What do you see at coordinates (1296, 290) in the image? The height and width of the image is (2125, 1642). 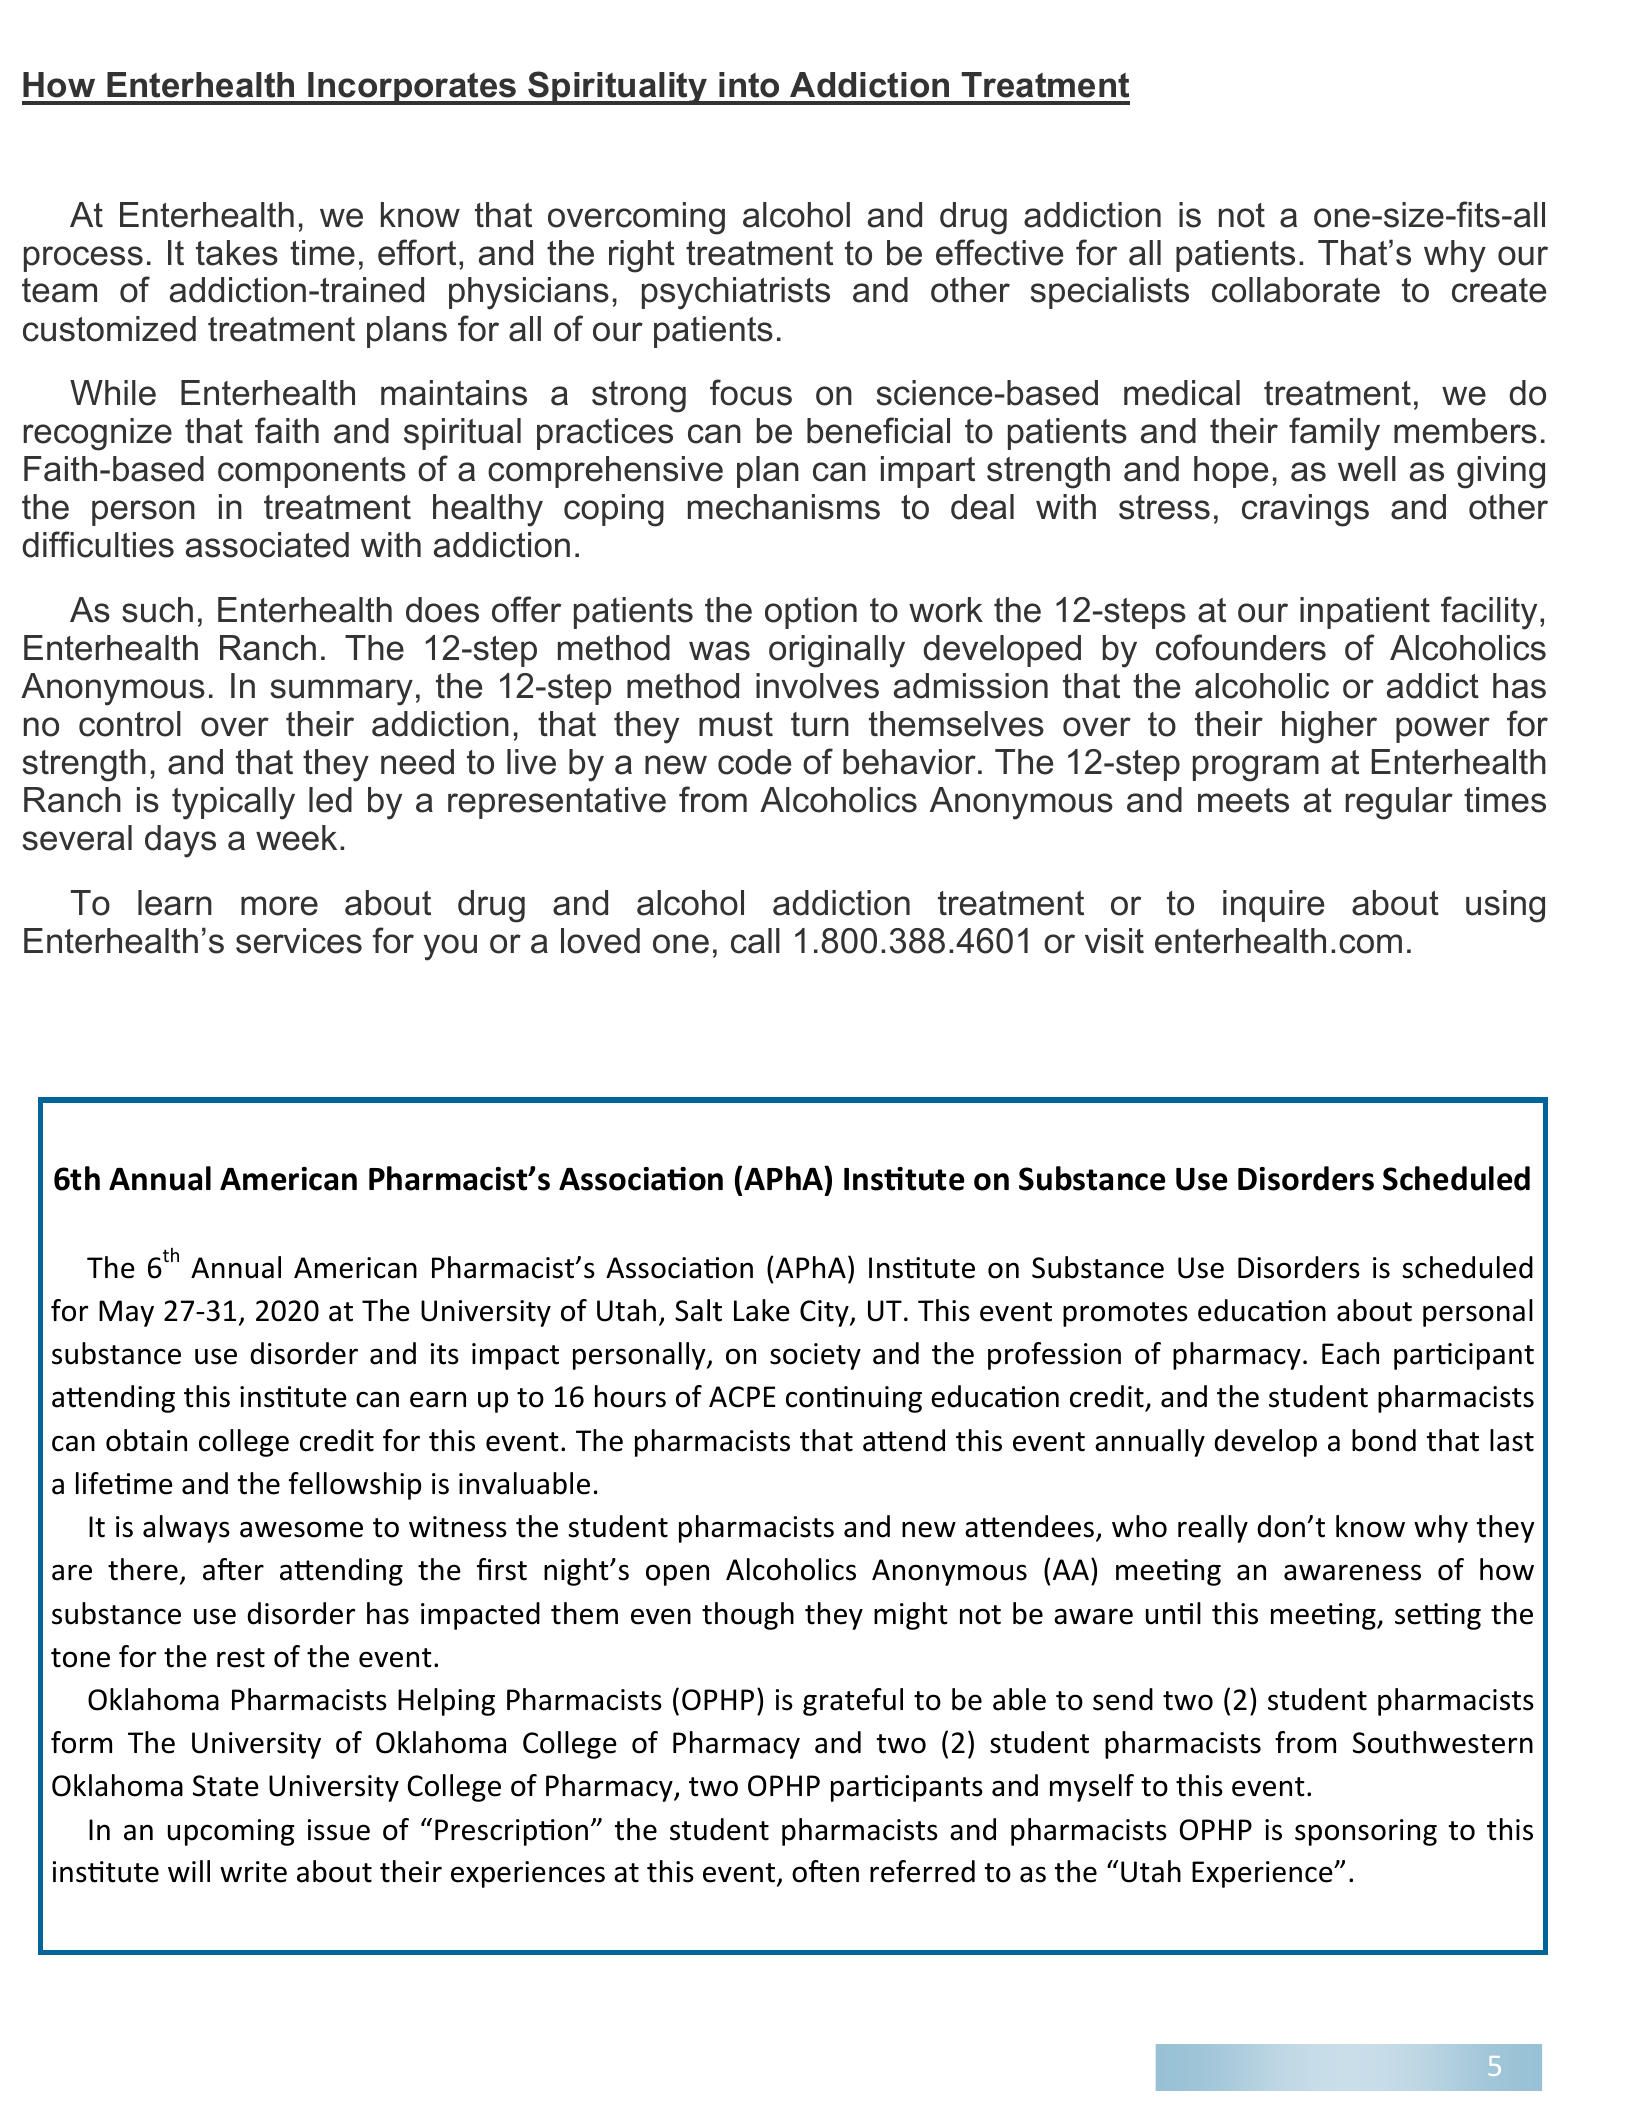 I see `collaborate` at bounding box center [1296, 290].
